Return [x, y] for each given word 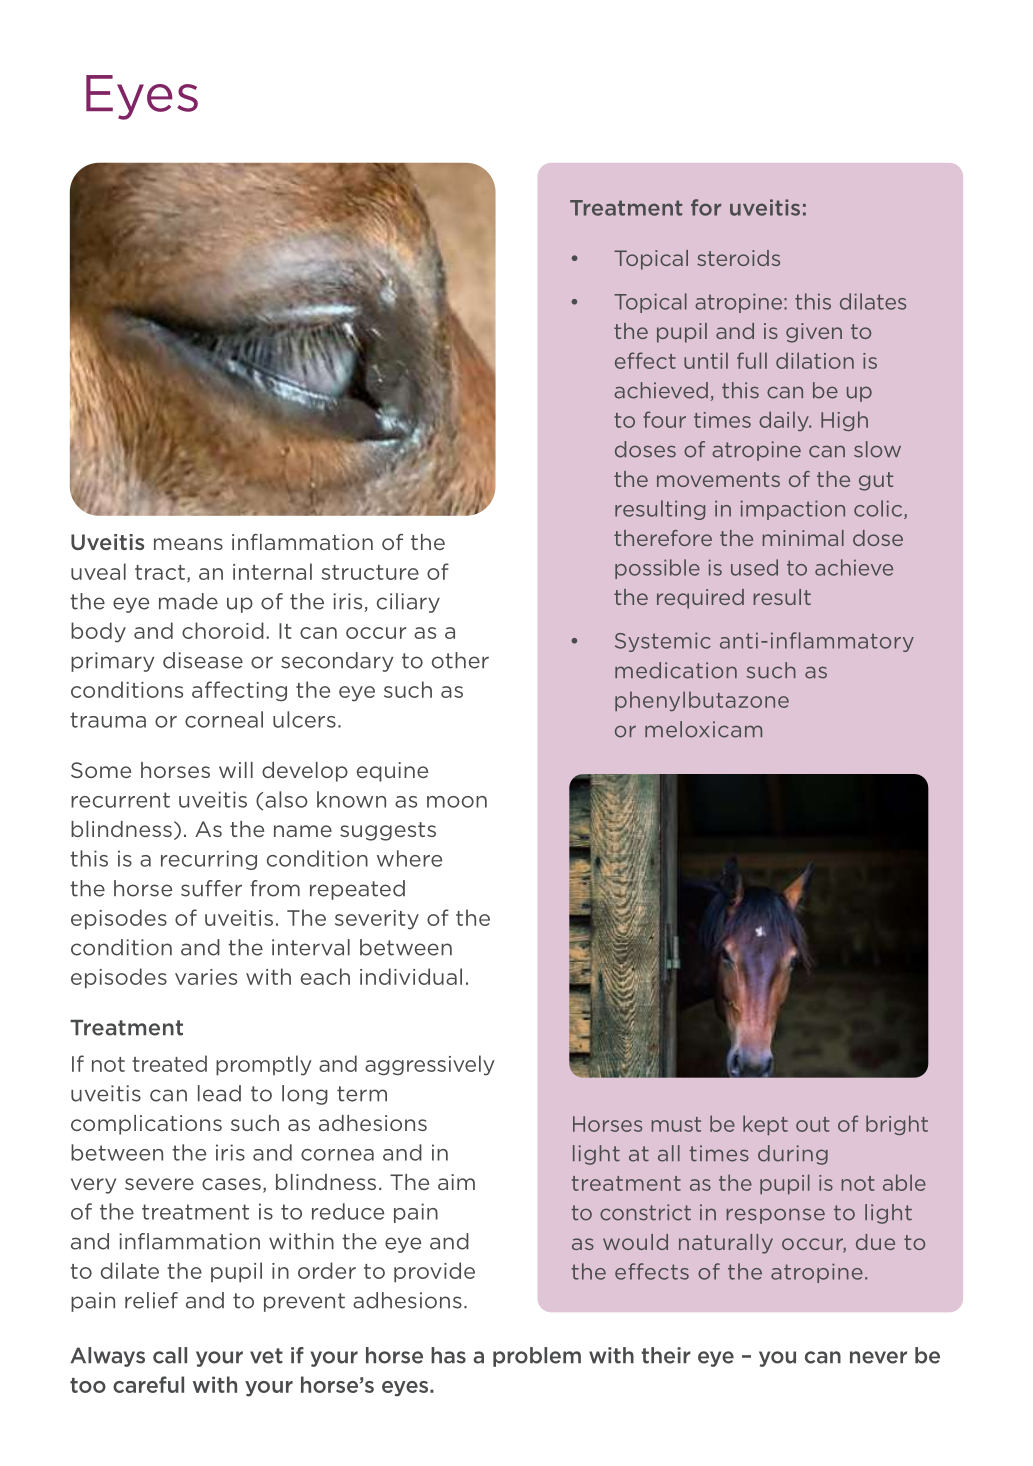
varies [206, 977]
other [460, 660]
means [188, 544]
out [813, 1124]
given [814, 333]
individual [411, 976]
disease [203, 660]
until [706, 360]
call [170, 1355]
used [754, 567]
